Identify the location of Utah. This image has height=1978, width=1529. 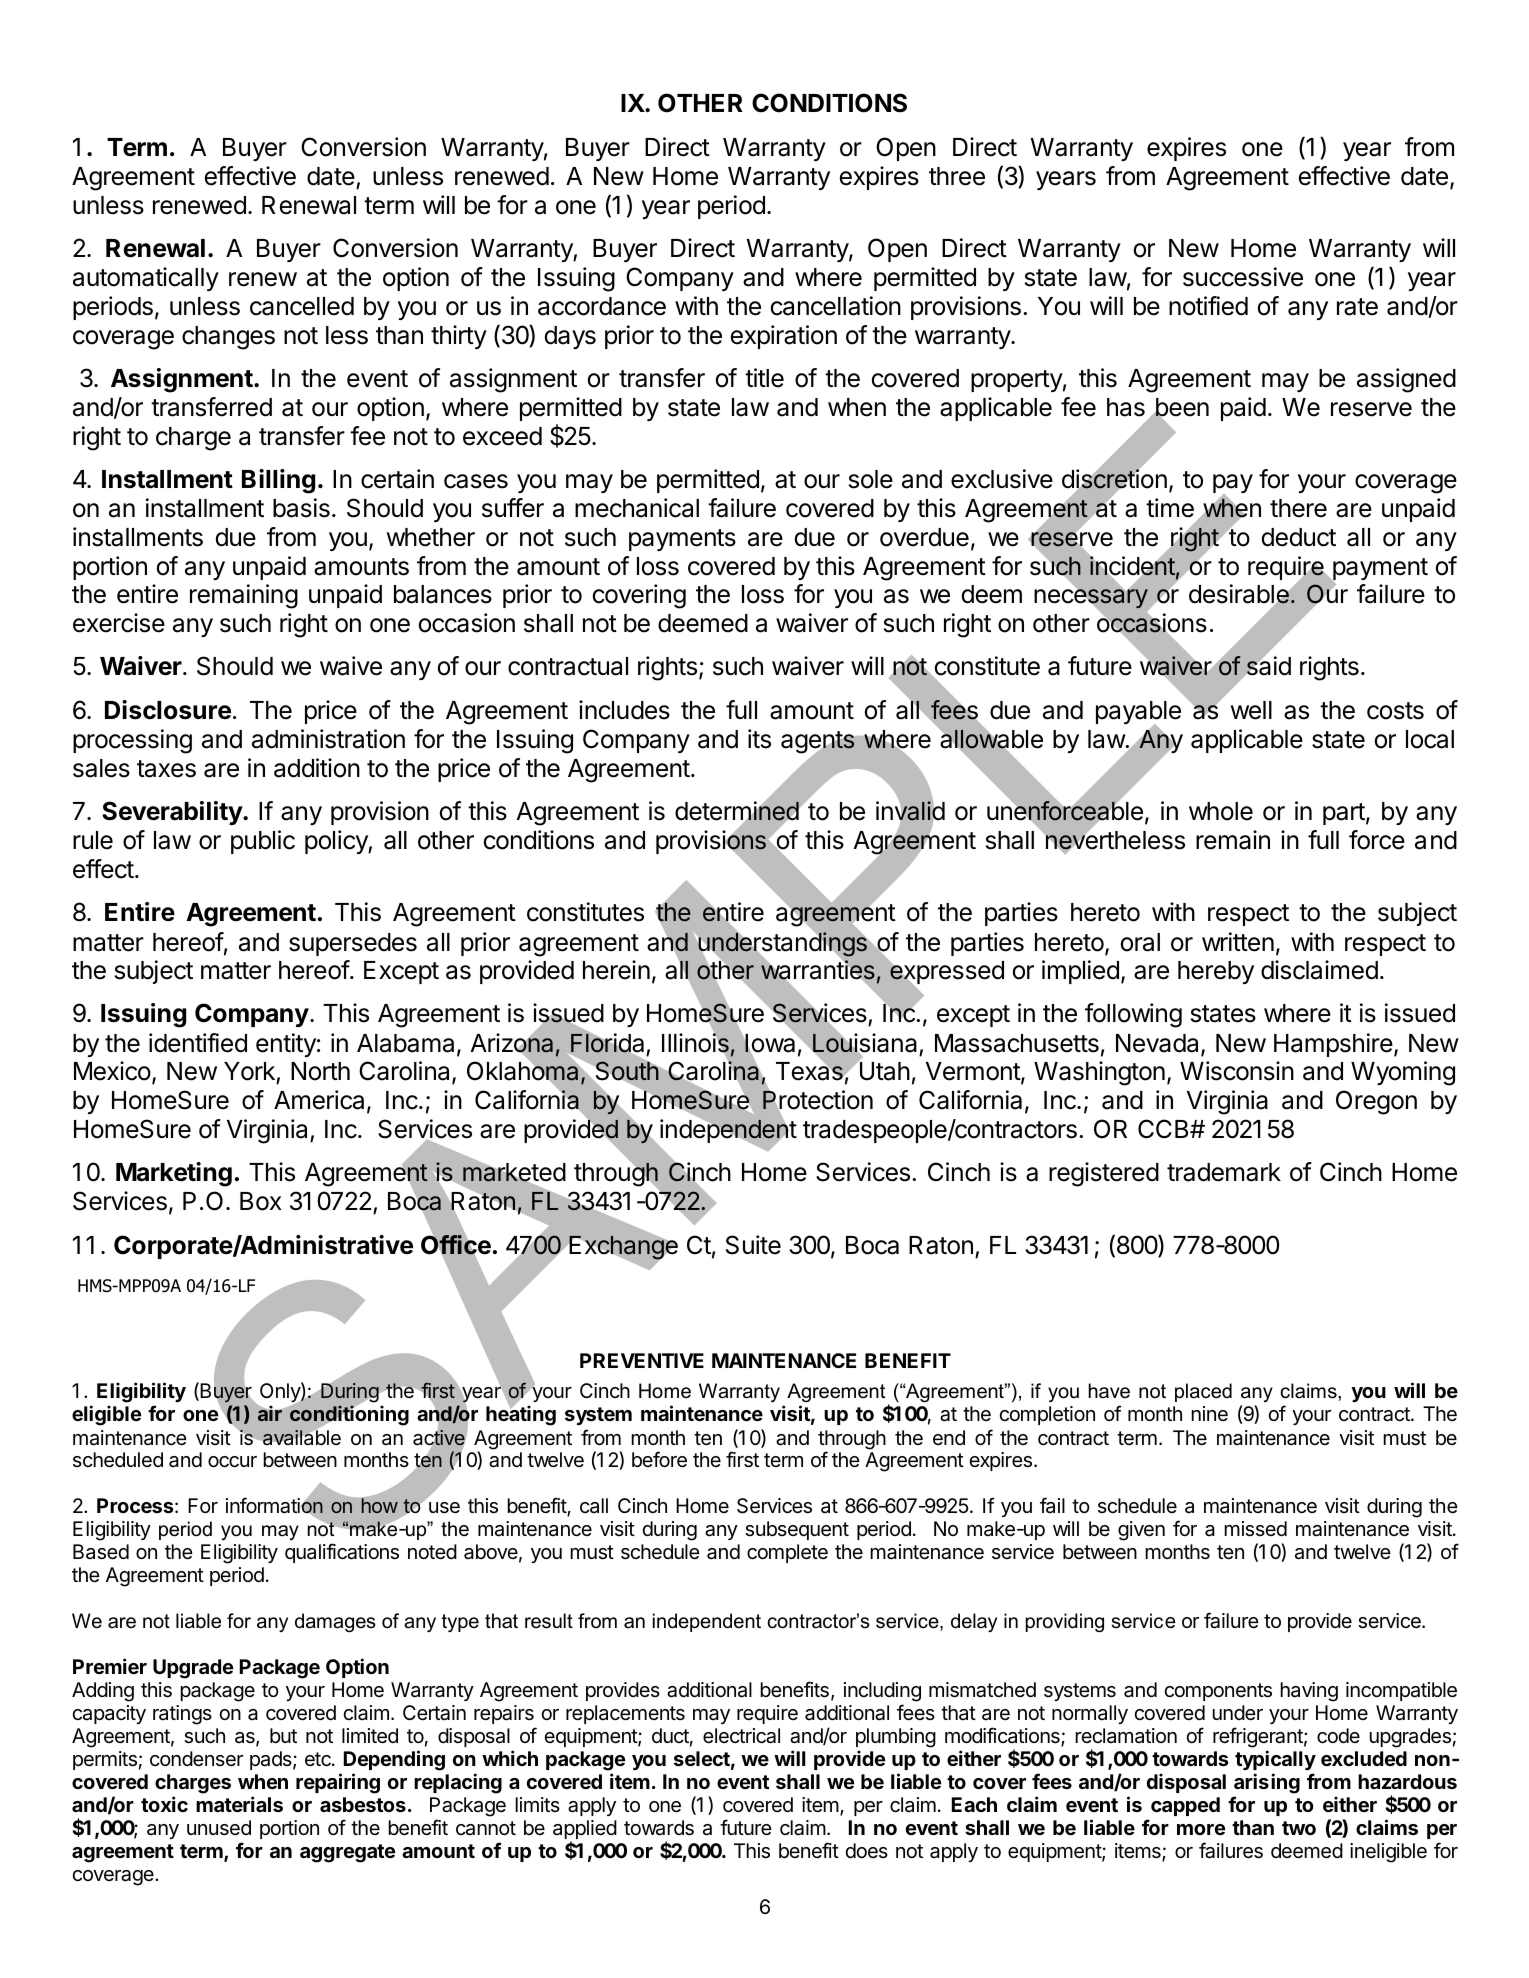
(883, 1071).
